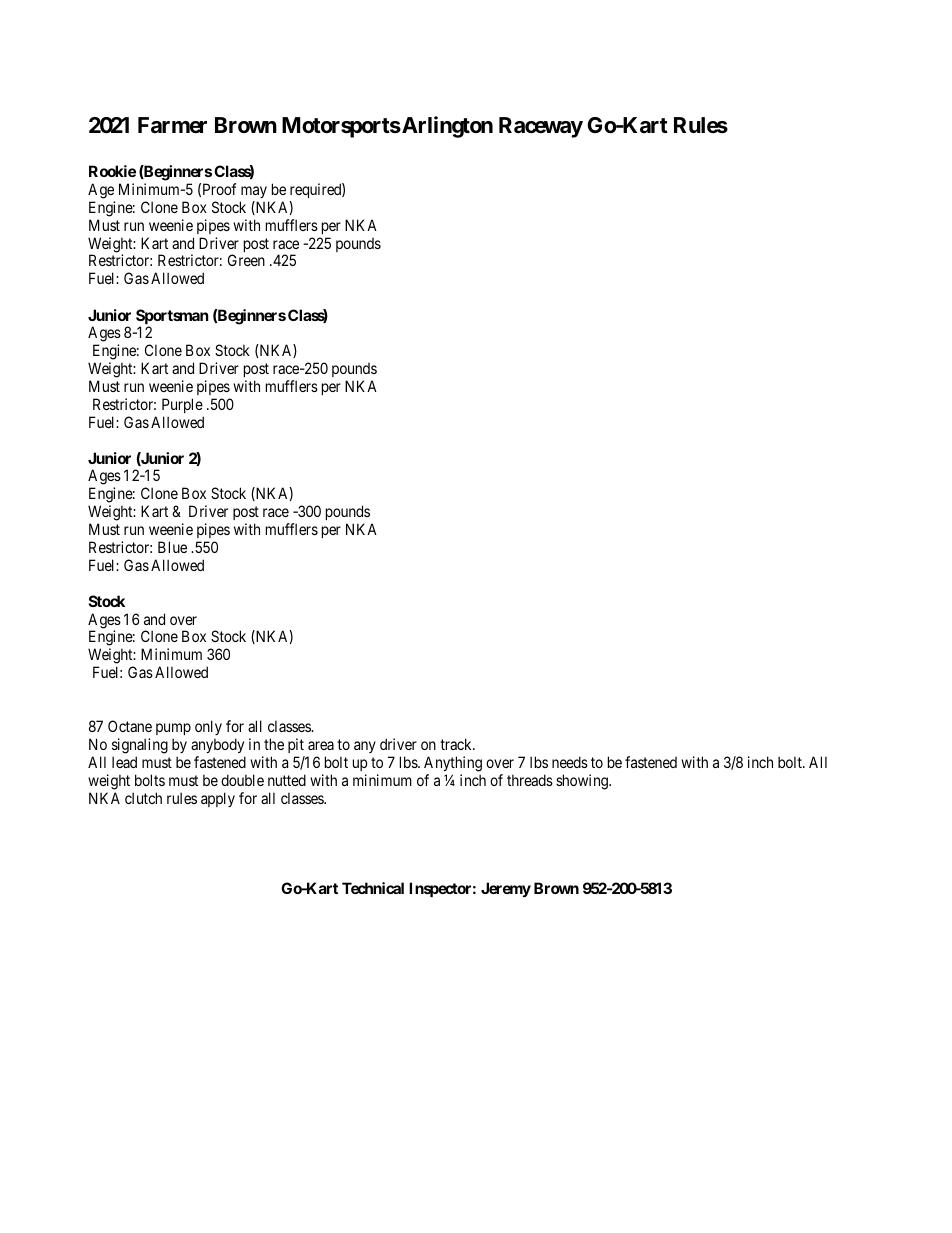 Image resolution: width=952 pixels, height=1233 pixels. What do you see at coordinates (172, 318) in the page?
I see `Sportsman` at bounding box center [172, 318].
